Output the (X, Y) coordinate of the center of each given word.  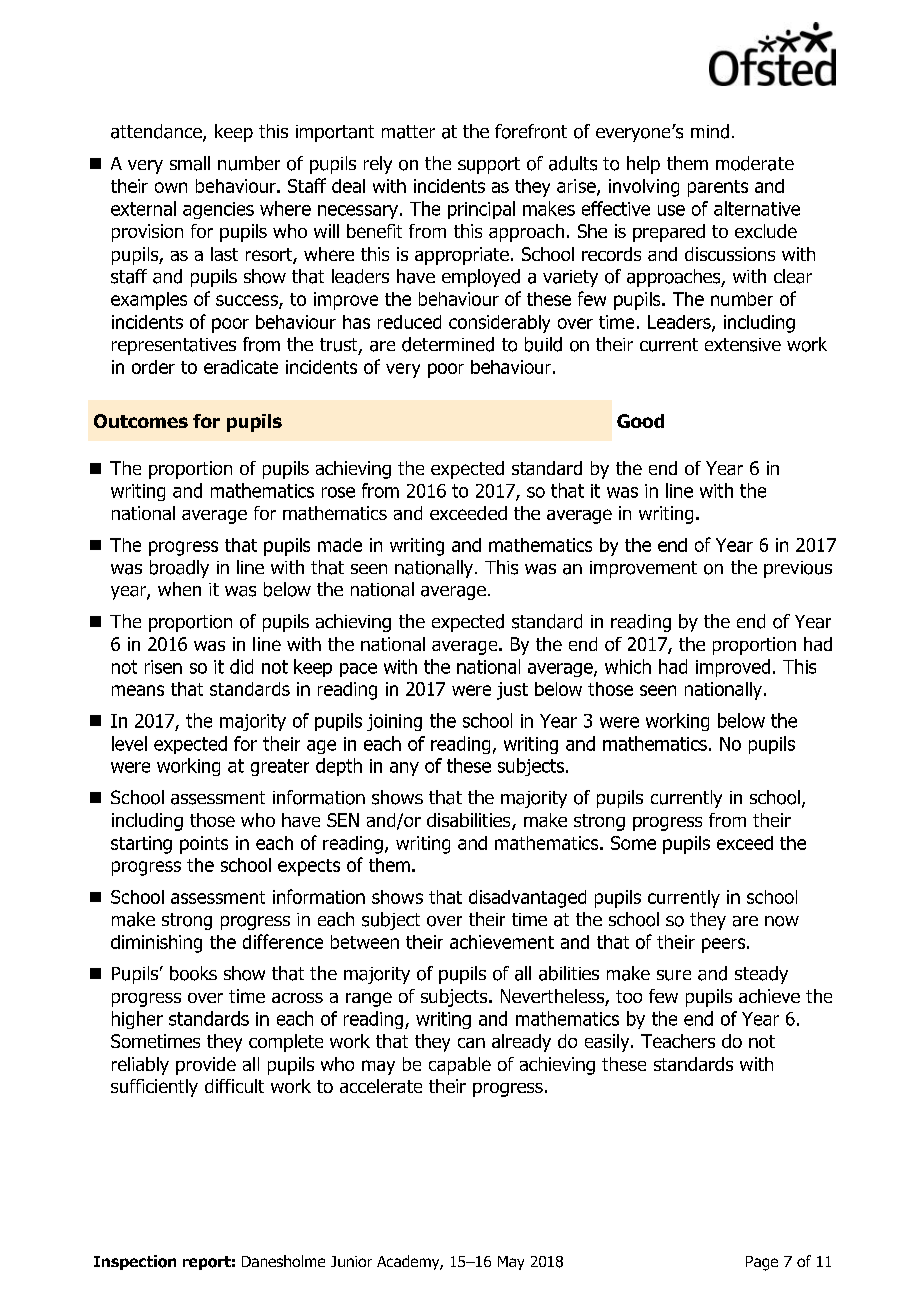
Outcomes (141, 421)
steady (761, 975)
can (471, 1043)
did (241, 666)
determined (448, 344)
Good (640, 421)
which (628, 666)
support (489, 165)
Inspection (135, 1262)
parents (718, 188)
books (193, 973)
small (190, 163)
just (512, 691)
